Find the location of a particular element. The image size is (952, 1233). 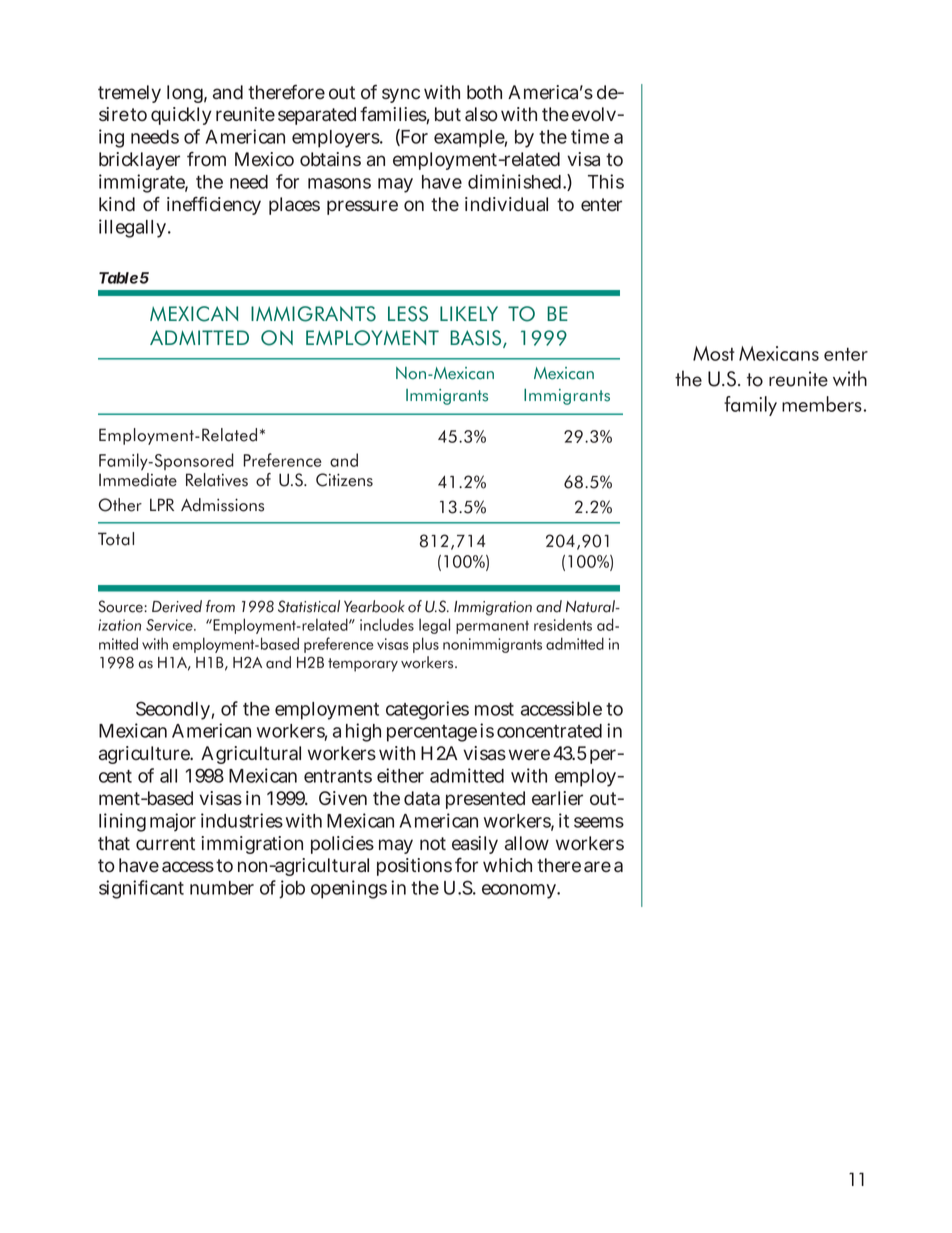

illegally is located at coordinates (132, 228).
